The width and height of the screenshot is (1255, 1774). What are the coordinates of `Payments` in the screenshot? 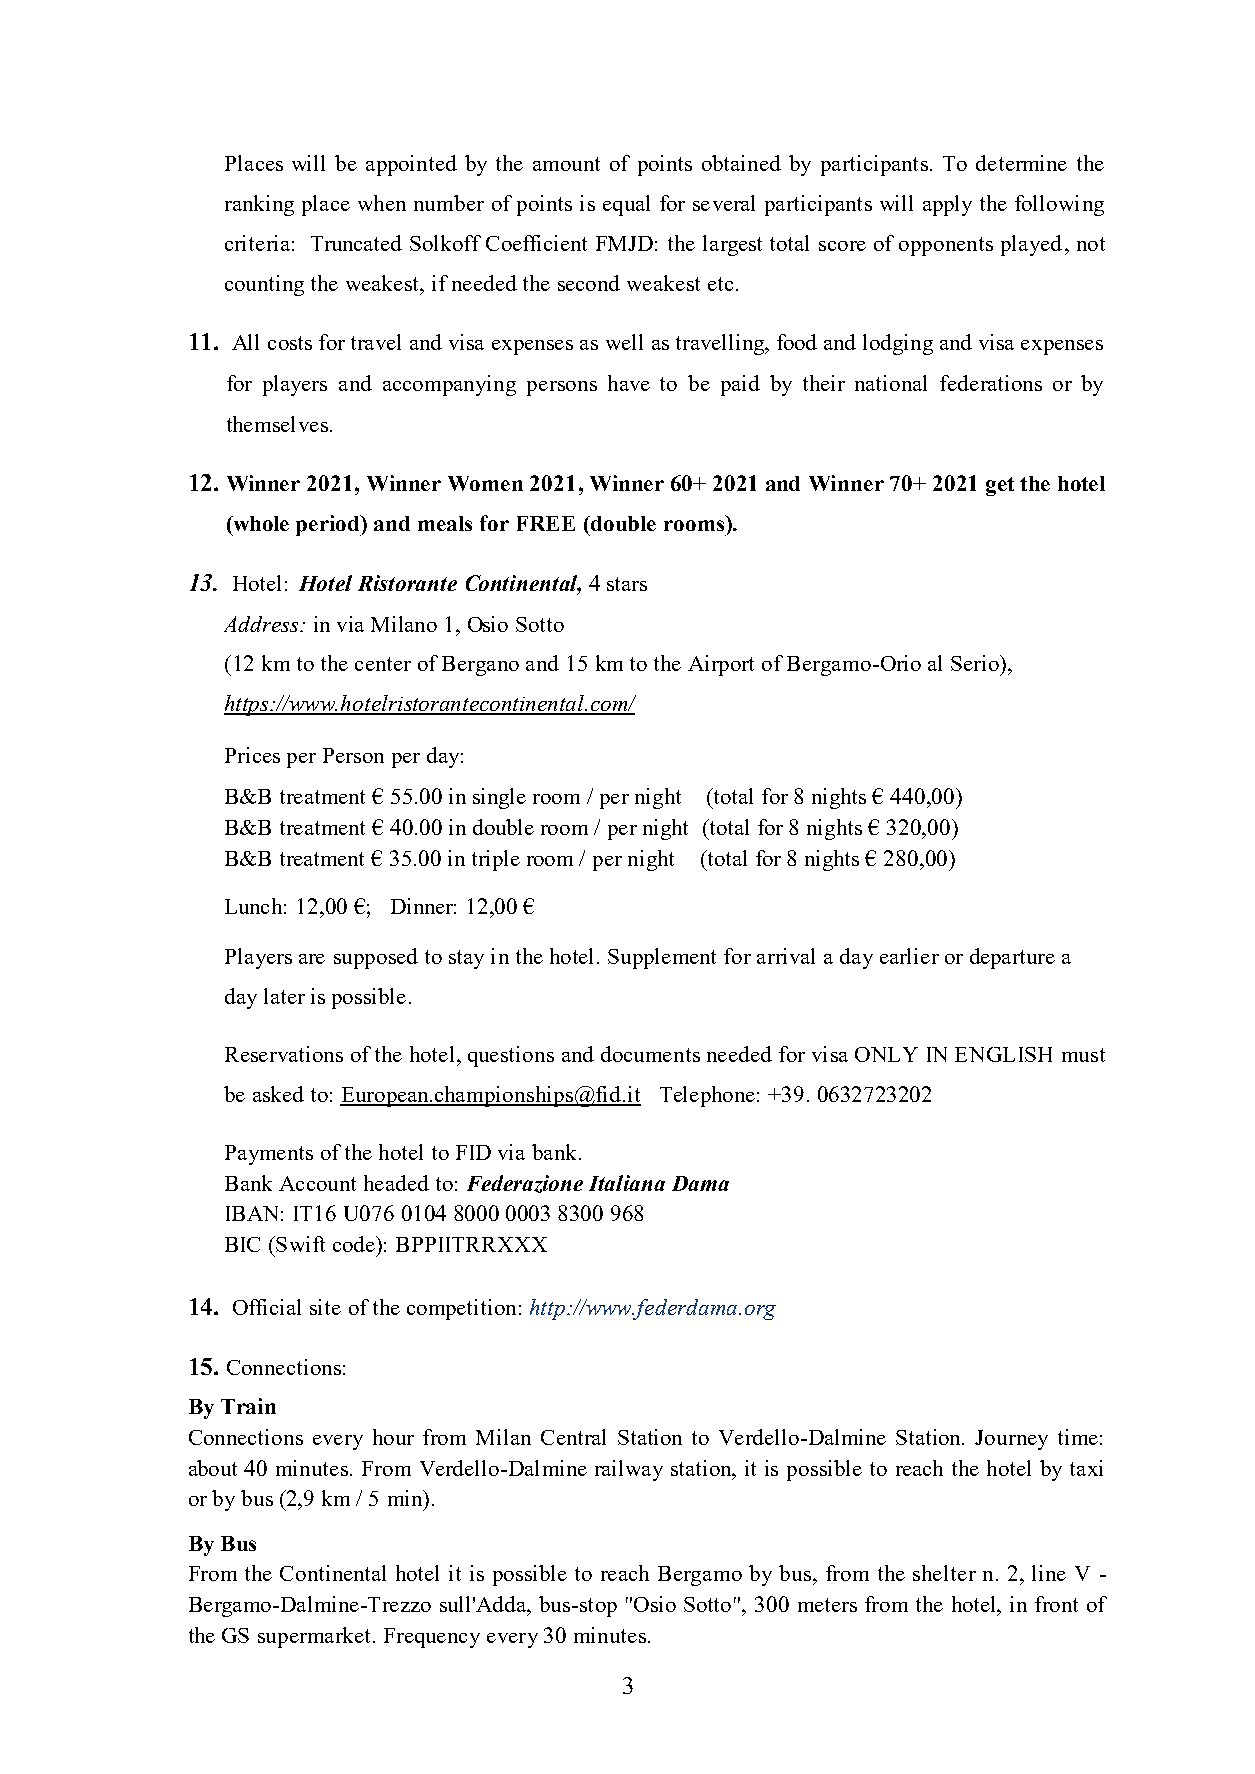 It's located at (269, 1155).
